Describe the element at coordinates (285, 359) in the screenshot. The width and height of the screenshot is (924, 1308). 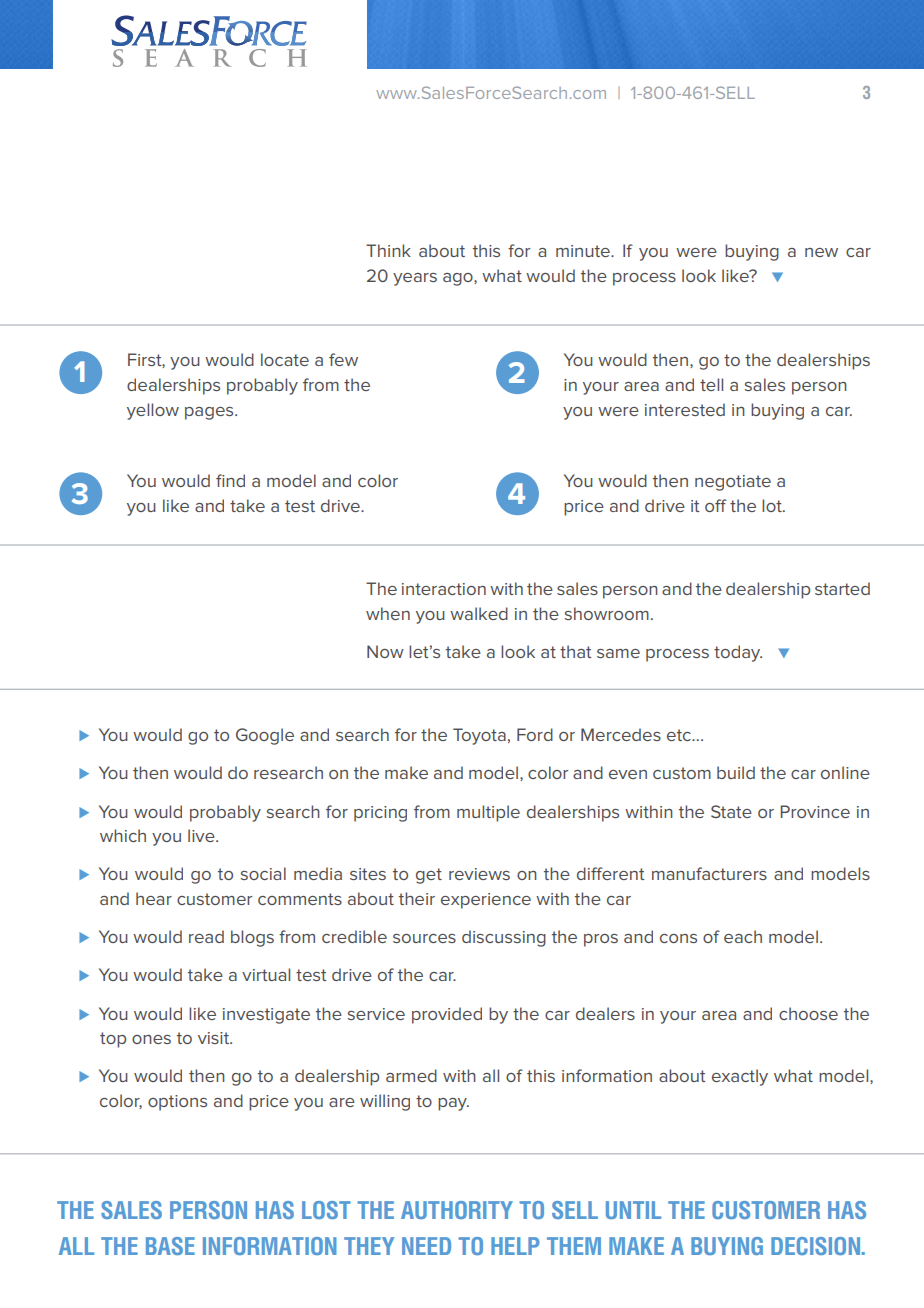
I see `locate` at that location.
